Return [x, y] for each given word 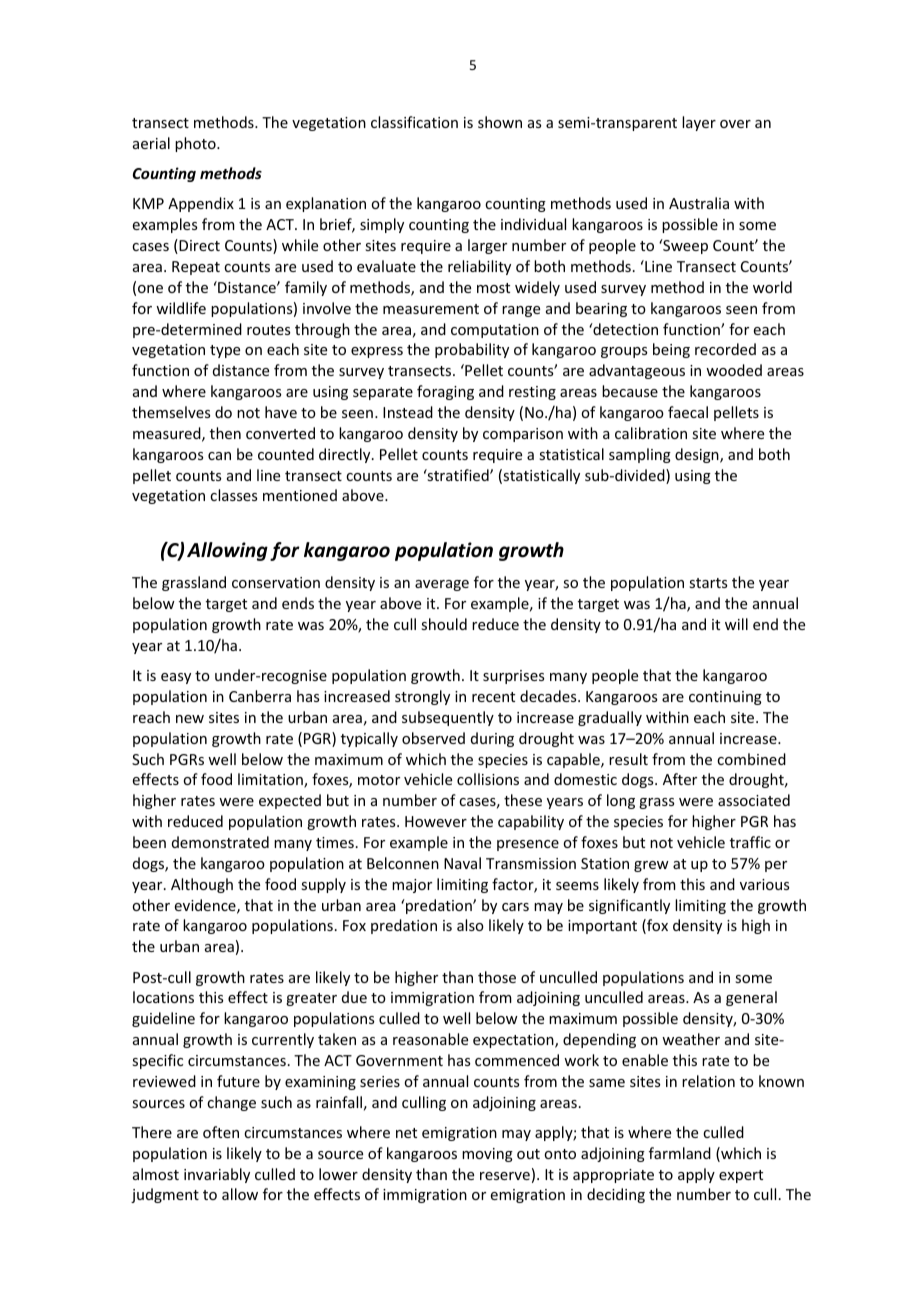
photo [196, 144]
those [497, 977]
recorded [725, 349]
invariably [217, 1175]
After [680, 779]
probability [472, 350]
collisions [488, 779]
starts [708, 583]
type [225, 351]
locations [163, 997]
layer [699, 123]
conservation [276, 582]
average [442, 585]
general [751, 998]
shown [500, 122]
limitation [271, 780]
